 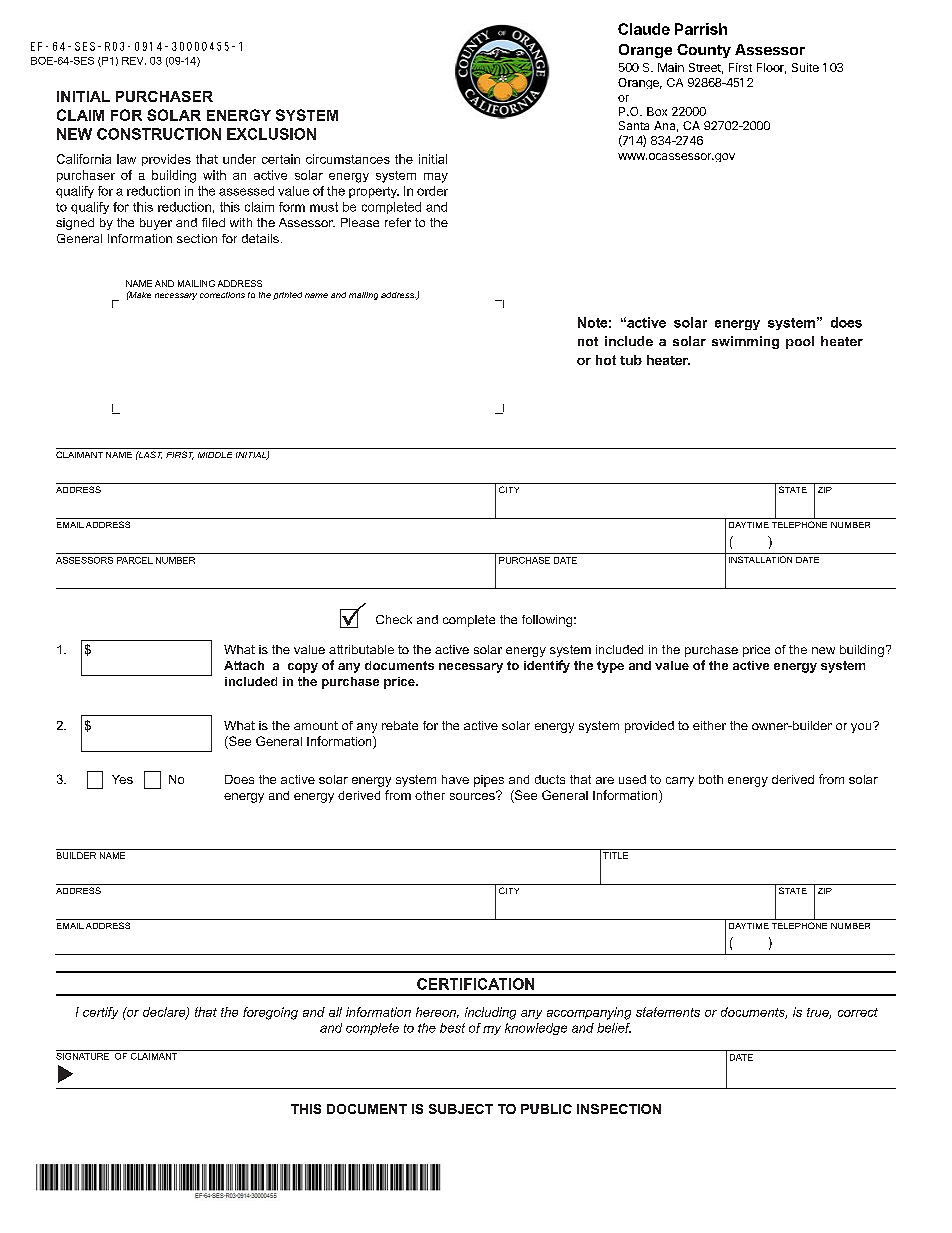 I want to click on CONSTRUCTION, so click(x=159, y=134).
